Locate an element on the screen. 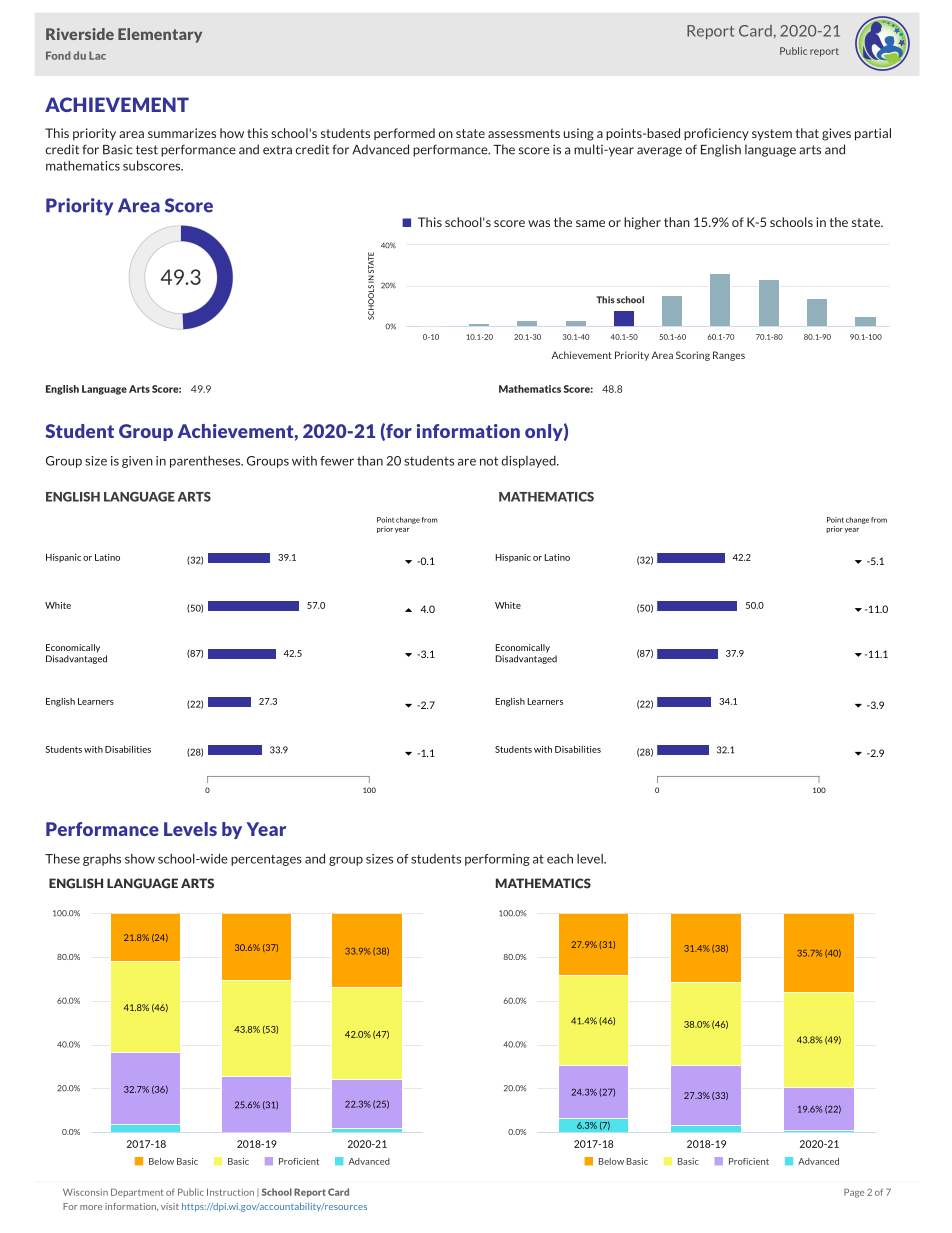  Elementary is located at coordinates (160, 35).
